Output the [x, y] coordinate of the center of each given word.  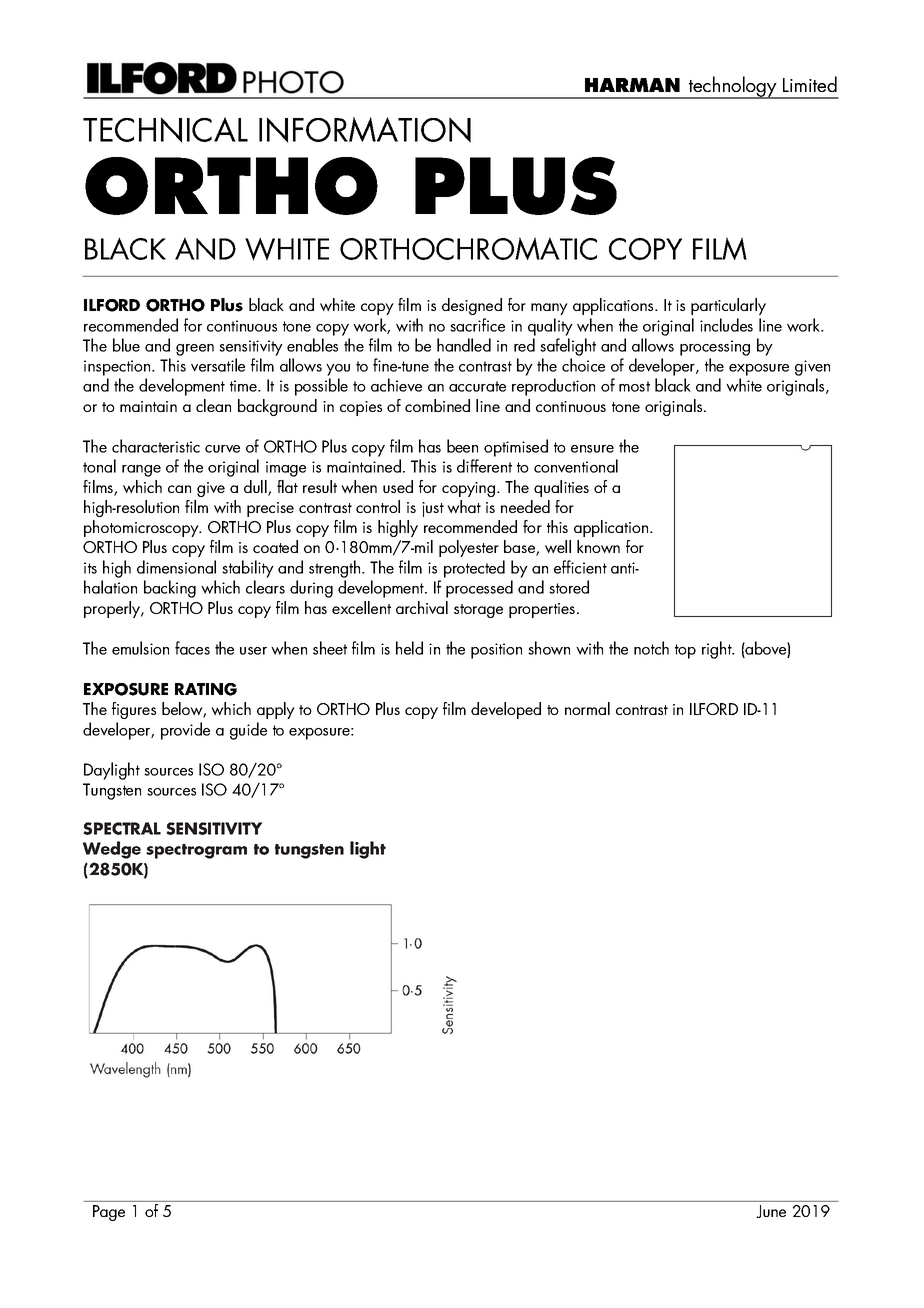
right [718, 650]
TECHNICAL [165, 130]
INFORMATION [365, 130]
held [409, 648]
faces [192, 648]
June [771, 1211]
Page [109, 1213]
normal [587, 708]
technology [733, 87]
